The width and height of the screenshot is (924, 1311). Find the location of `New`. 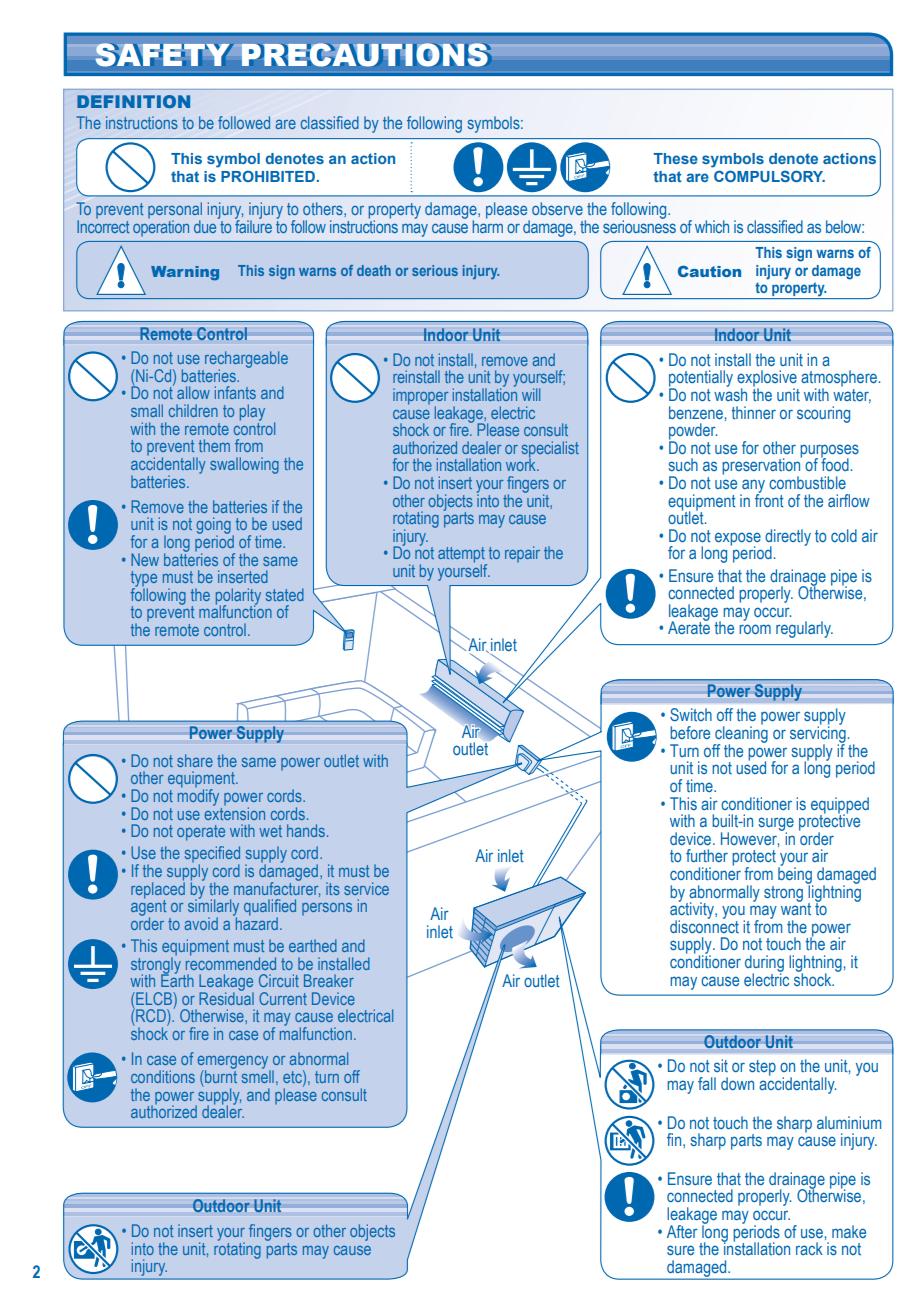

New is located at coordinates (145, 559).
